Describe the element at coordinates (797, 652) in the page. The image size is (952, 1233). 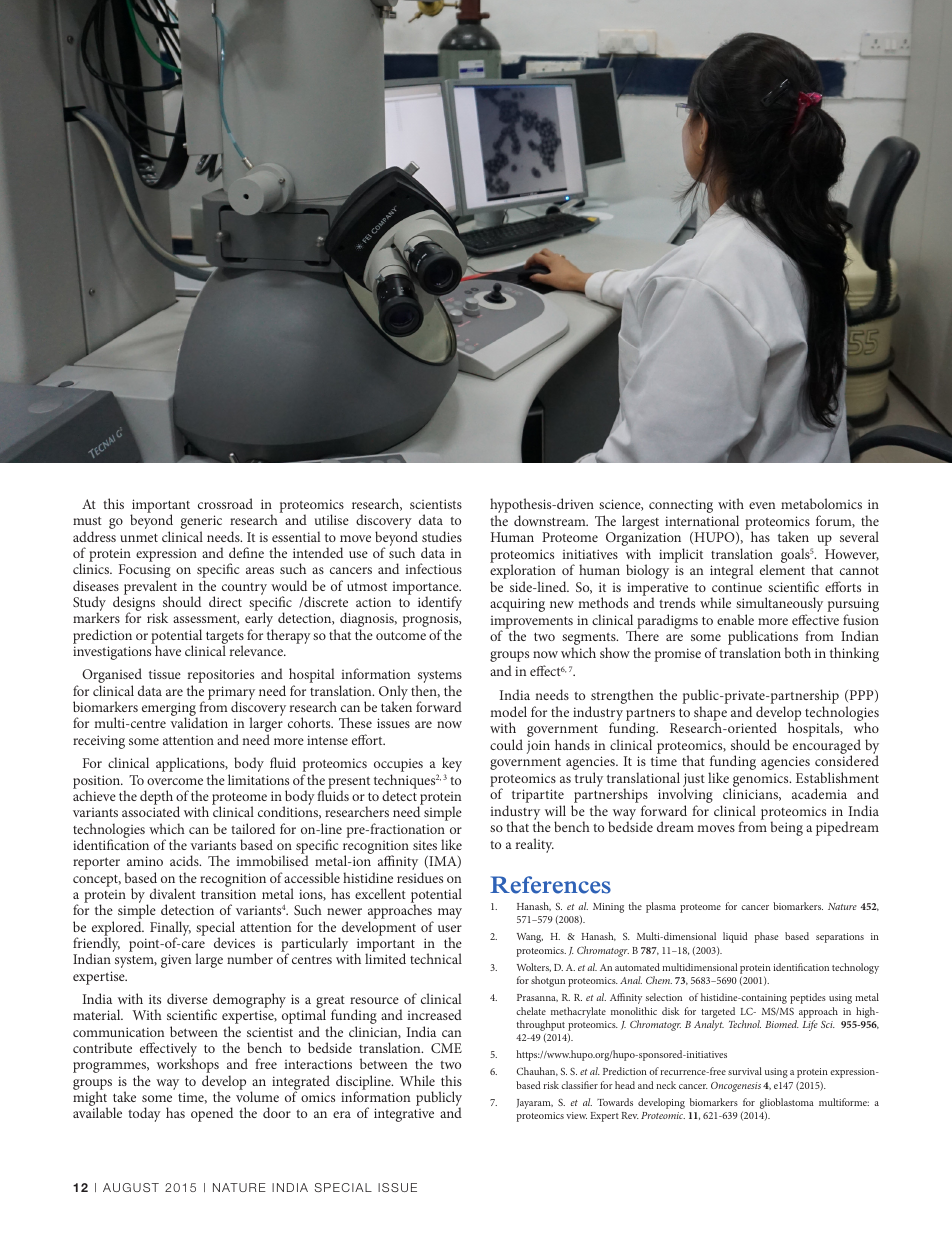
I see `both` at that location.
